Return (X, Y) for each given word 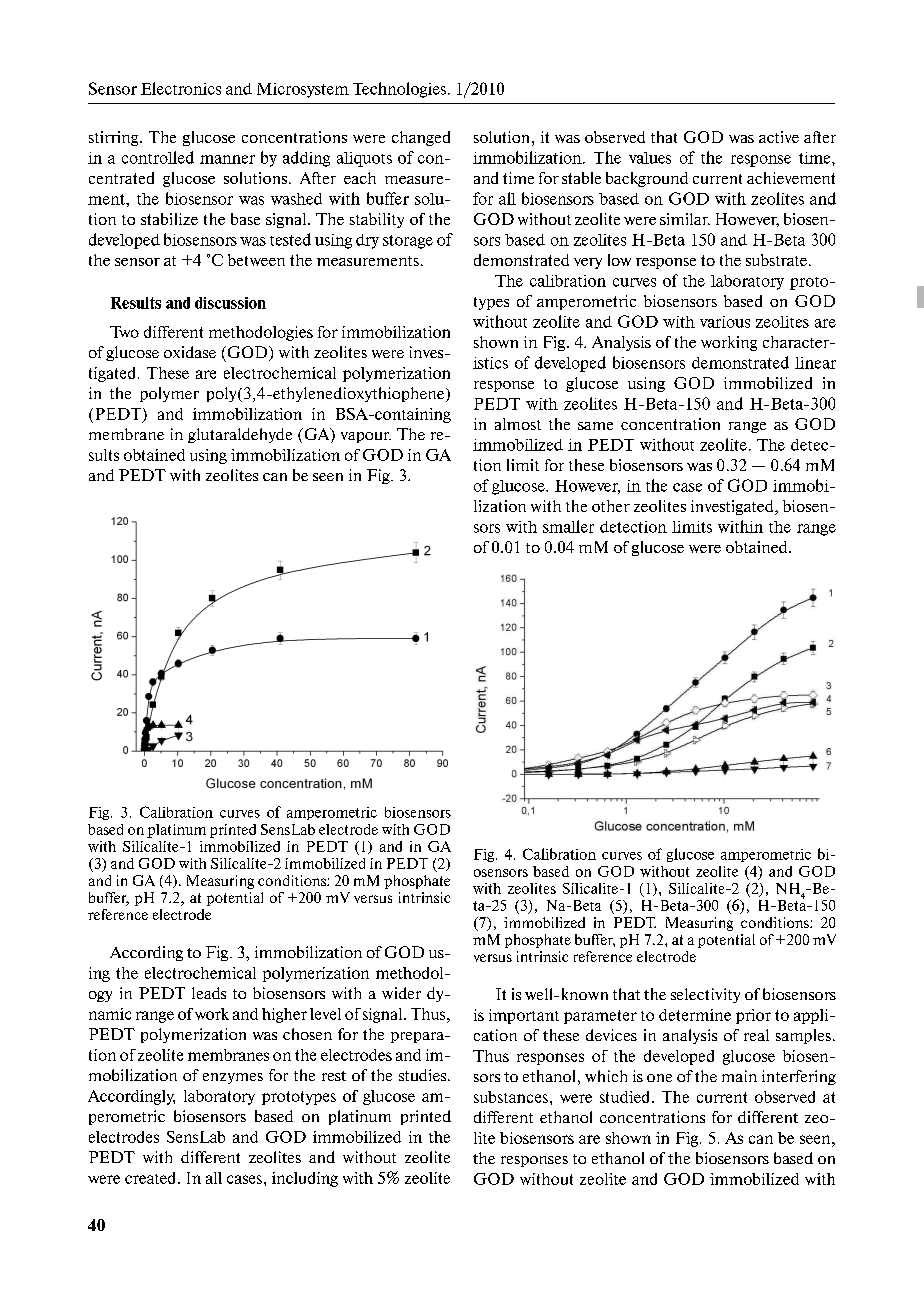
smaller (568, 526)
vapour (366, 437)
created (152, 1178)
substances (511, 1097)
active (779, 137)
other (611, 506)
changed (421, 138)
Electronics (181, 88)
